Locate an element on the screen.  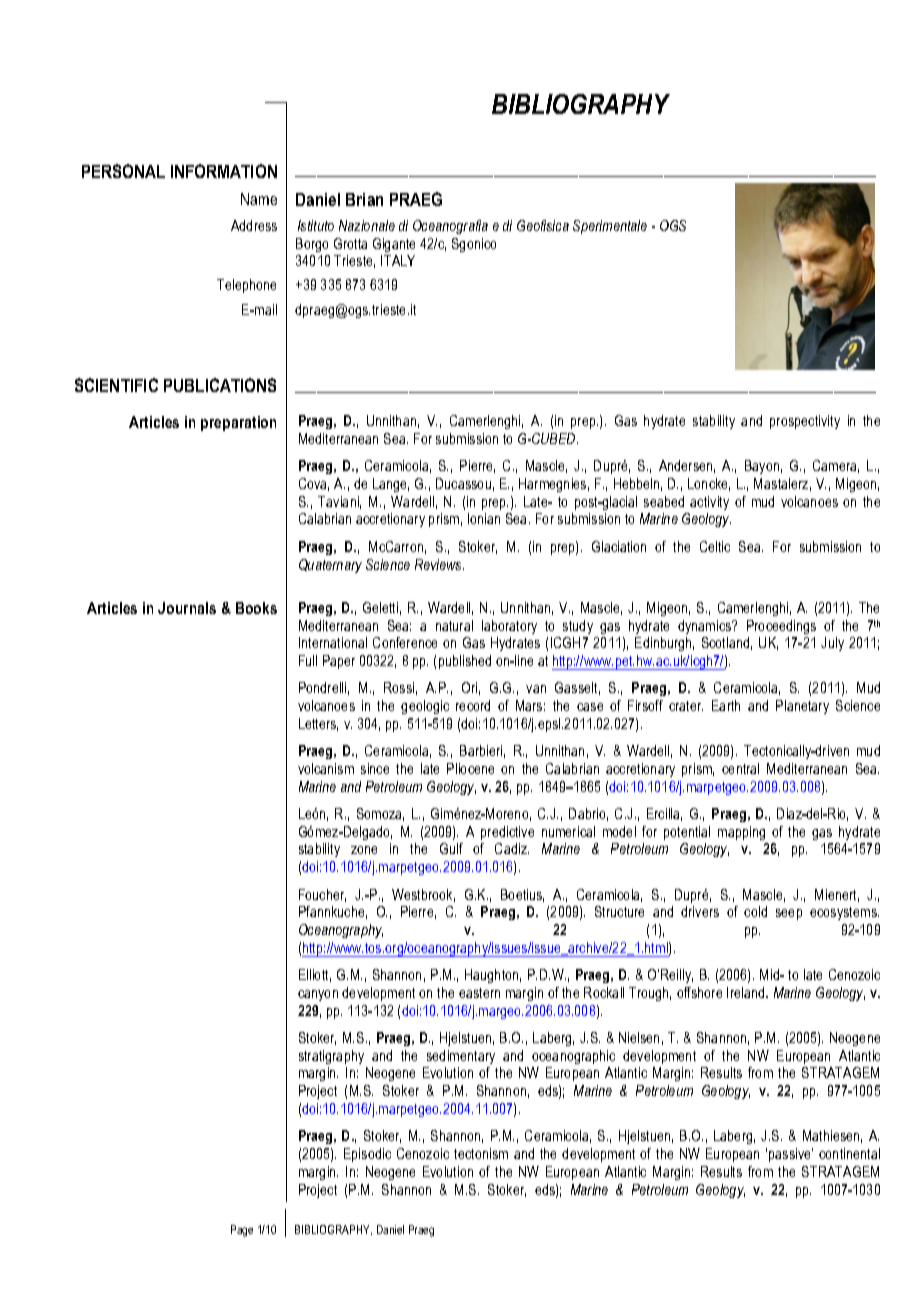
Page is located at coordinates (242, 1231).
